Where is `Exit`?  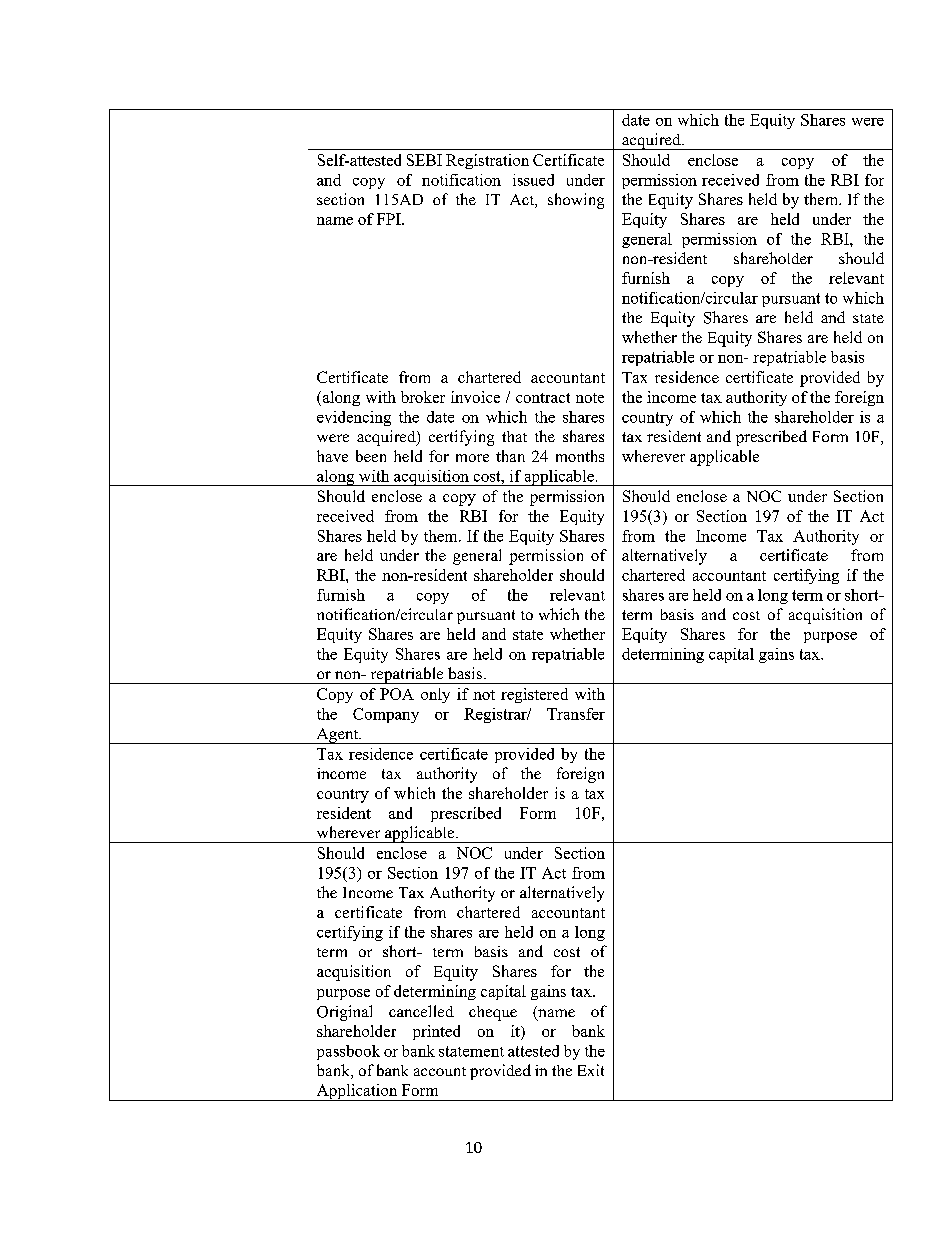 Exit is located at coordinates (591, 1070).
